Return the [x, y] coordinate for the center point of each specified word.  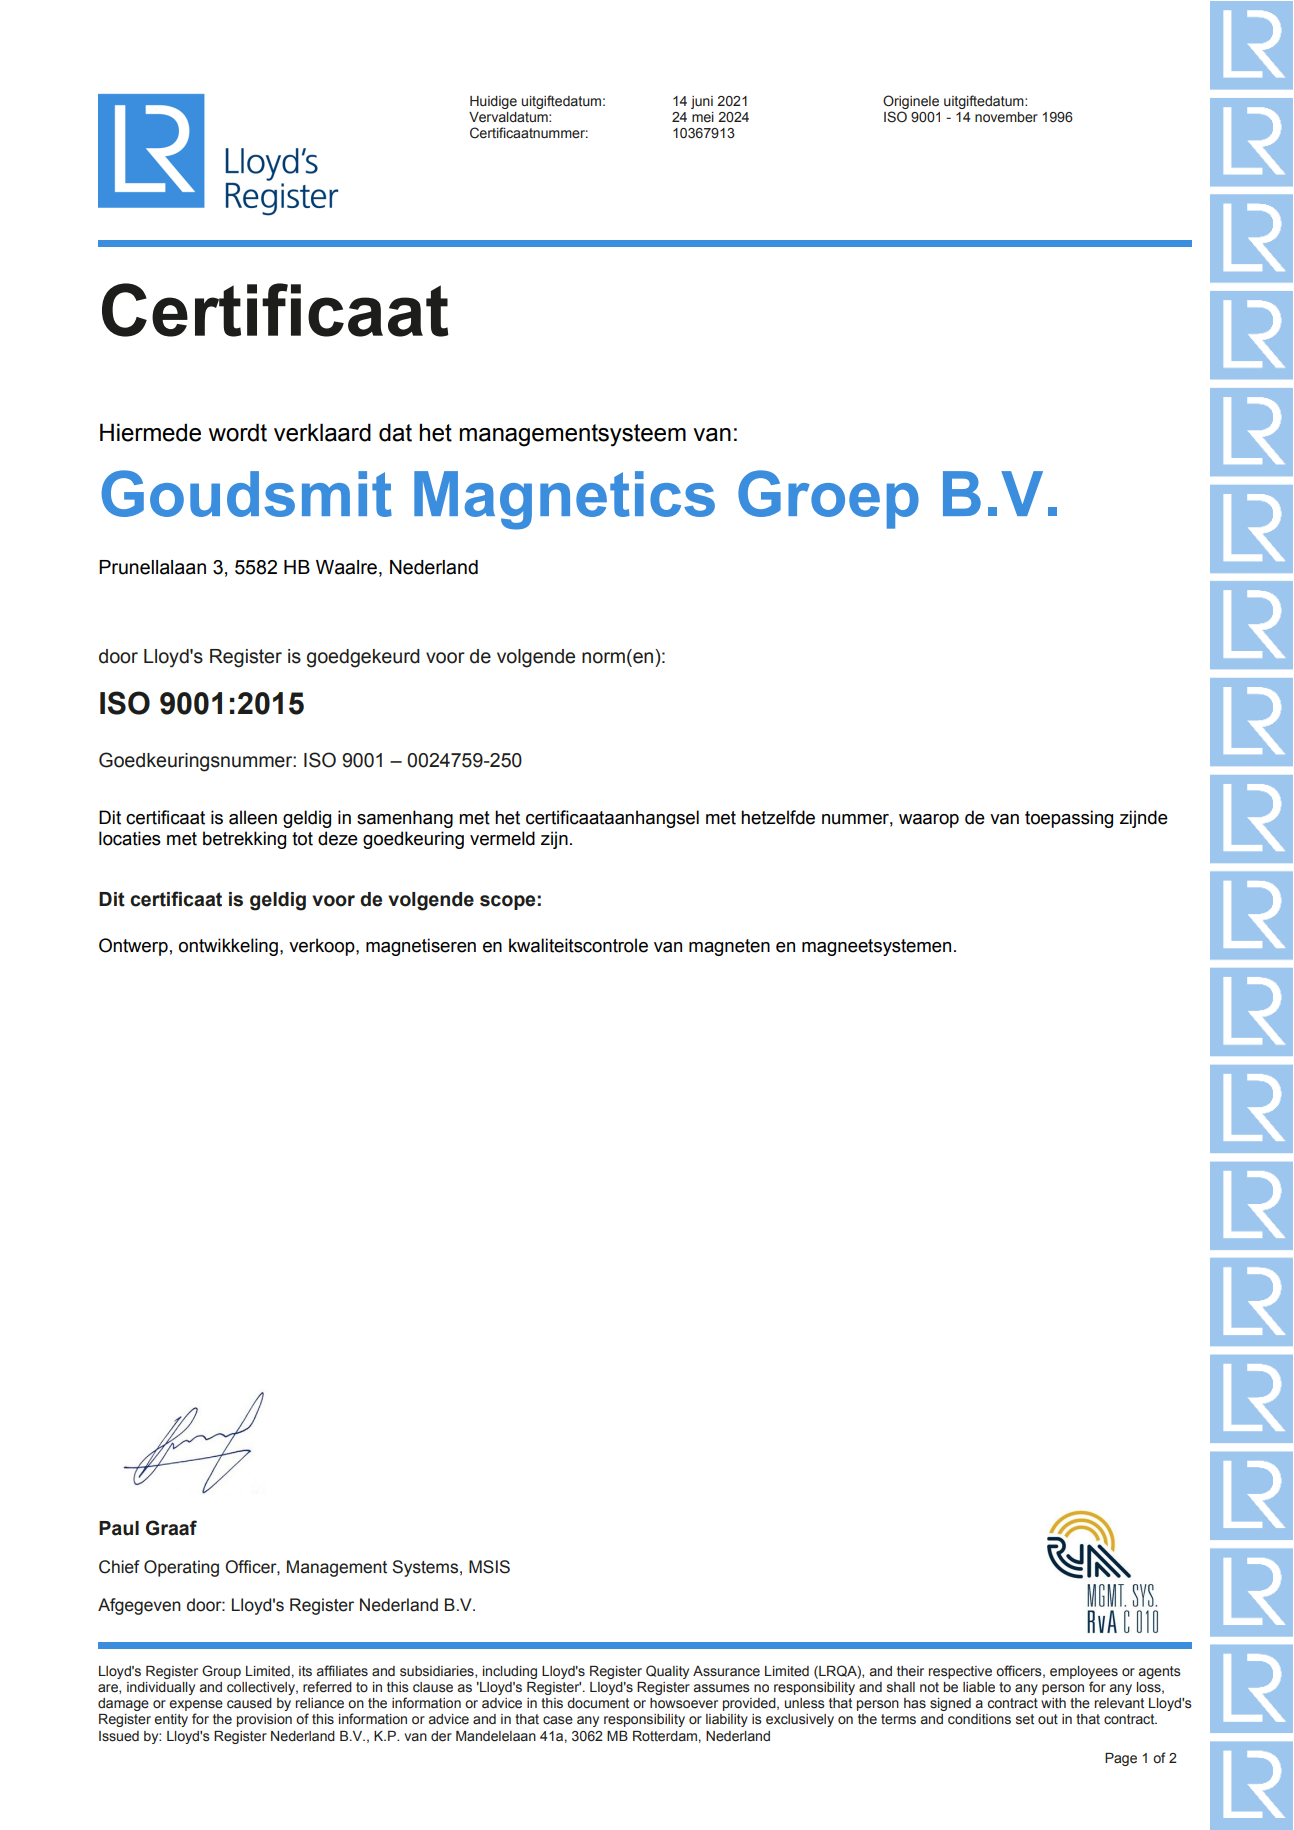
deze [338, 838]
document [598, 1703]
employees [1084, 1672]
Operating [181, 1568]
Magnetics [564, 500]
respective [960, 1672]
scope [507, 902]
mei [703, 117]
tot [302, 839]
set [1025, 1719]
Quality [667, 1672]
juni [702, 102]
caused [249, 1703]
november [1006, 117]
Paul [119, 1528]
